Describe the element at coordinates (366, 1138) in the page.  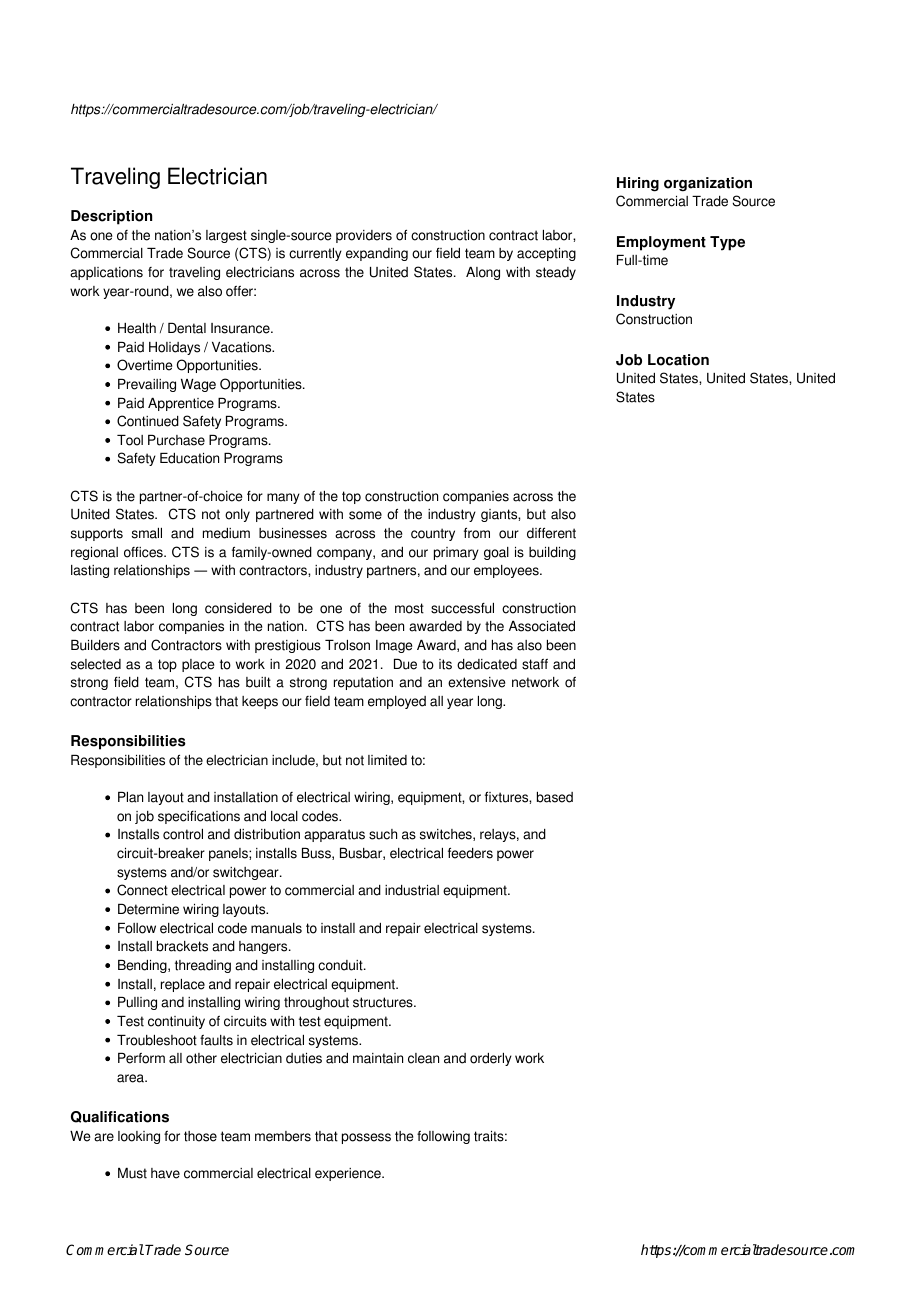
I see `possess` at that location.
